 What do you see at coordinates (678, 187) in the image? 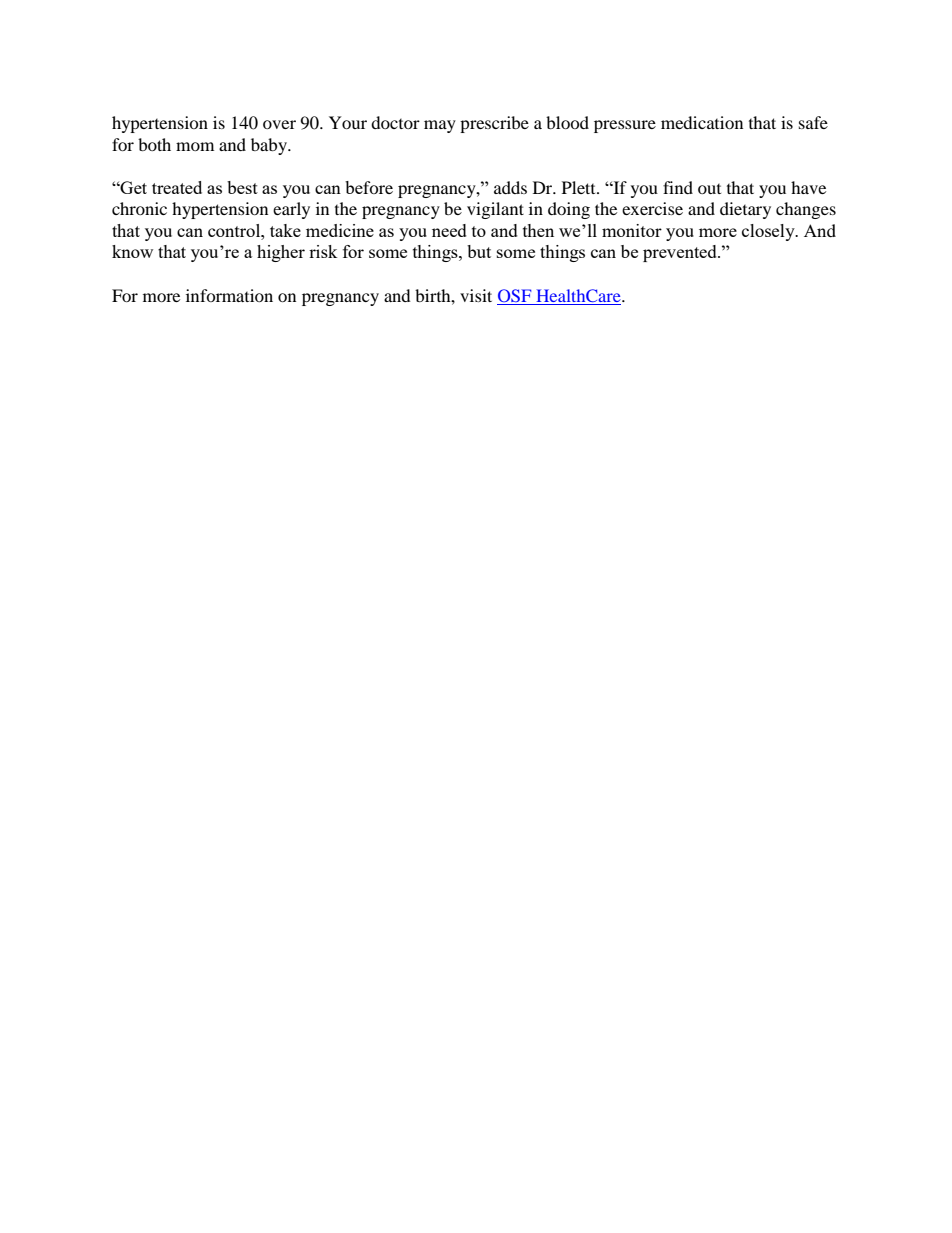
I see `find` at bounding box center [678, 187].
